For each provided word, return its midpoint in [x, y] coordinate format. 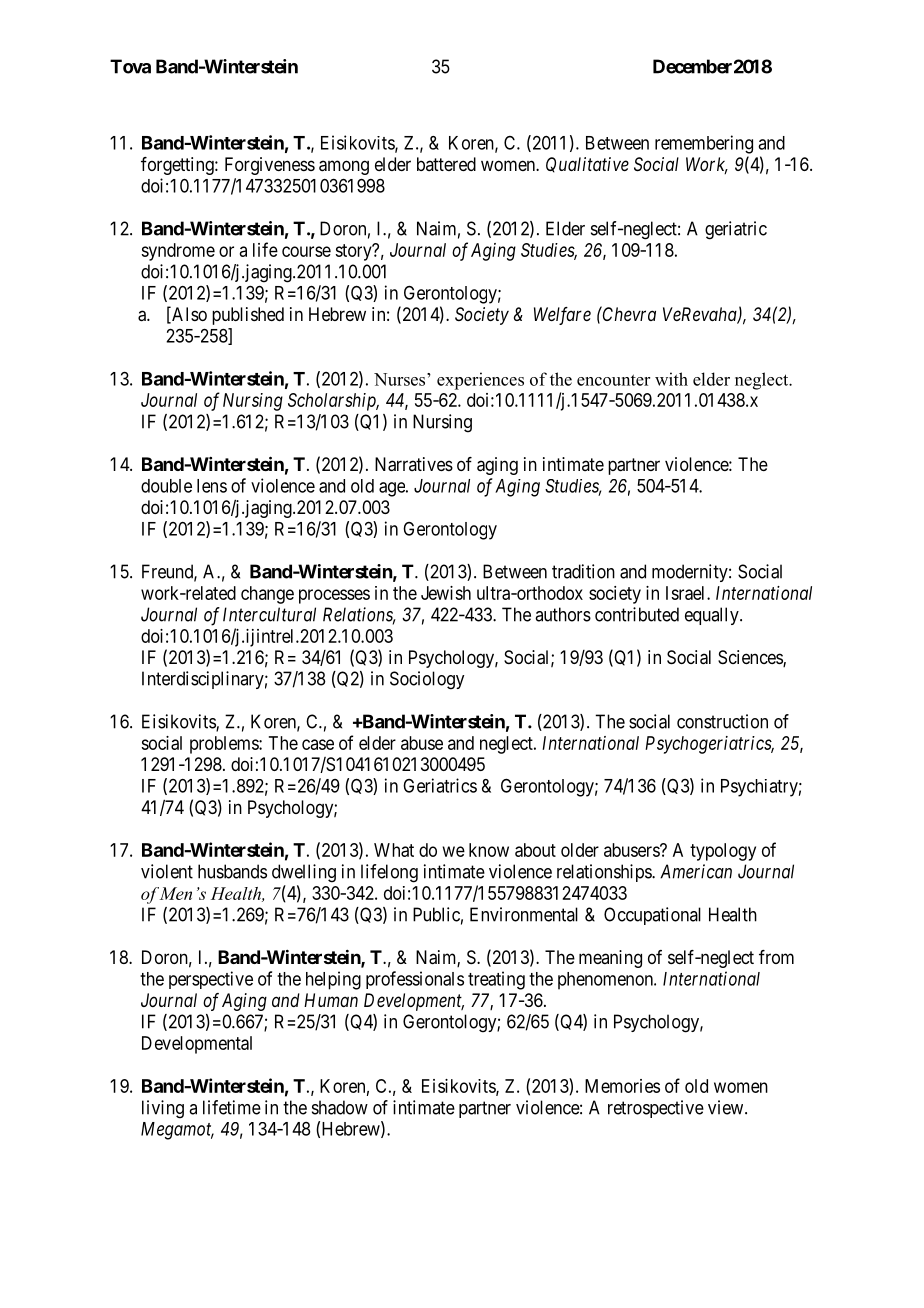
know [489, 850]
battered [446, 164]
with [671, 379]
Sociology [427, 680]
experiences [480, 381]
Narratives [414, 464]
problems [225, 745]
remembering [704, 144]
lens [212, 486]
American [696, 871]
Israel [687, 593]
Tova [130, 66]
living [163, 1109]
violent [167, 871]
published [248, 316]
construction [722, 721]
